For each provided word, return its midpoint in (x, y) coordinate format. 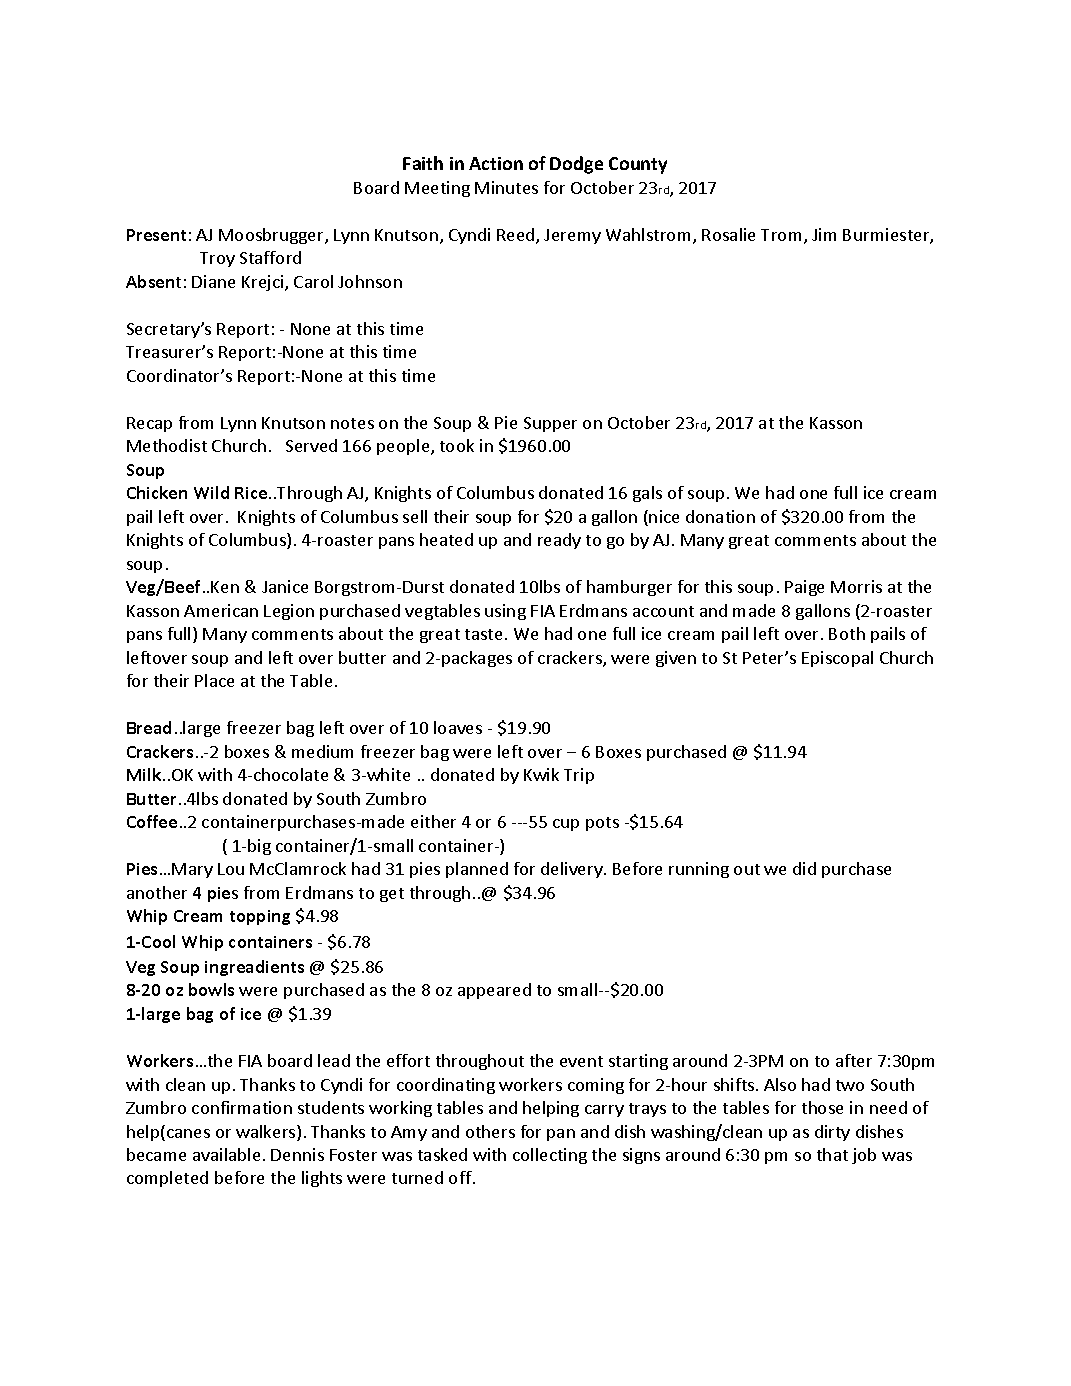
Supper (550, 424)
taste (483, 634)
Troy (217, 259)
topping (260, 917)
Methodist (167, 445)
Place (214, 680)
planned (477, 870)
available (226, 1154)
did (804, 868)
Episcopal (837, 659)
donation (720, 516)
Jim (824, 234)
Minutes (506, 187)
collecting (550, 1156)
